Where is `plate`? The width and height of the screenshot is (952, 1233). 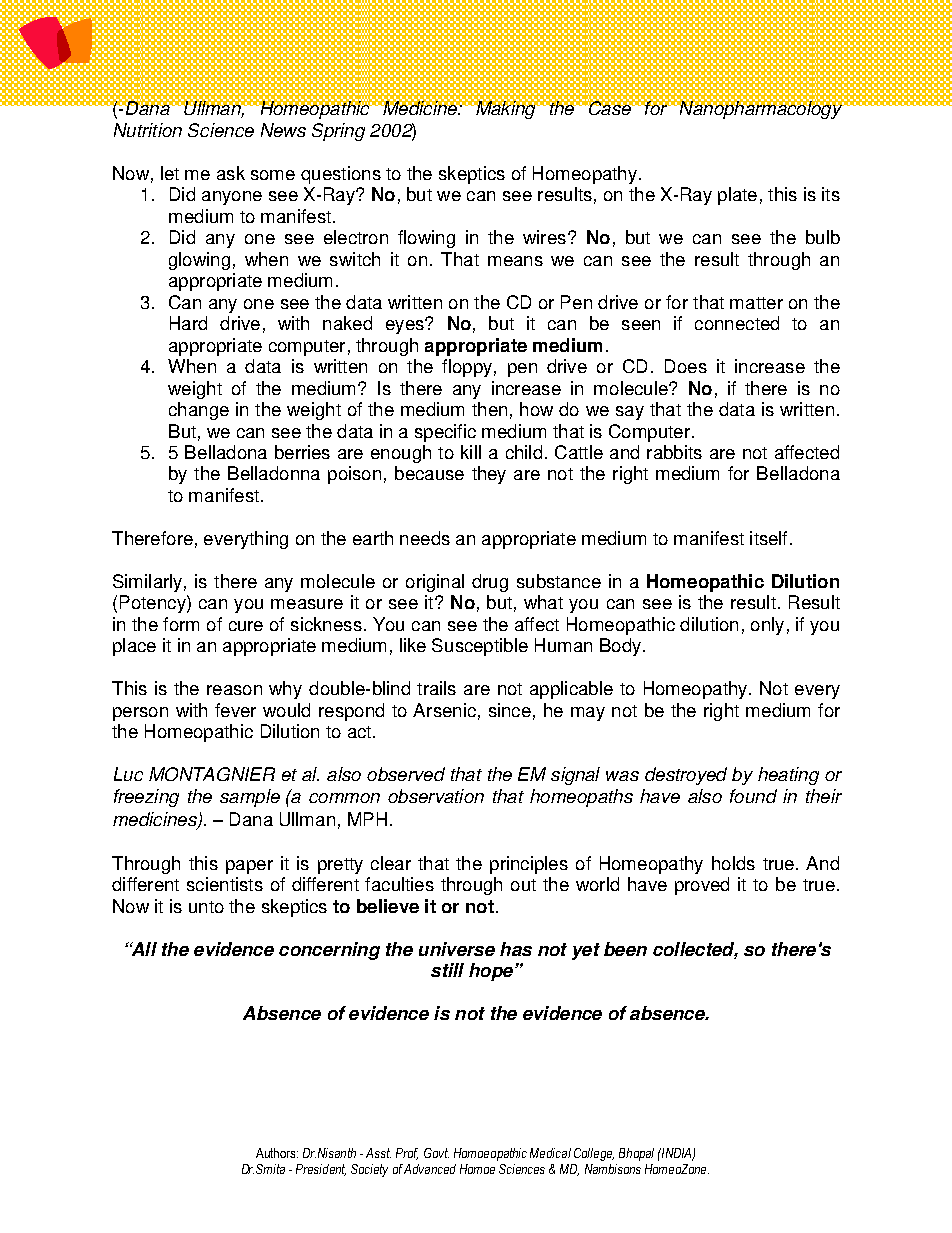 plate is located at coordinates (737, 196).
